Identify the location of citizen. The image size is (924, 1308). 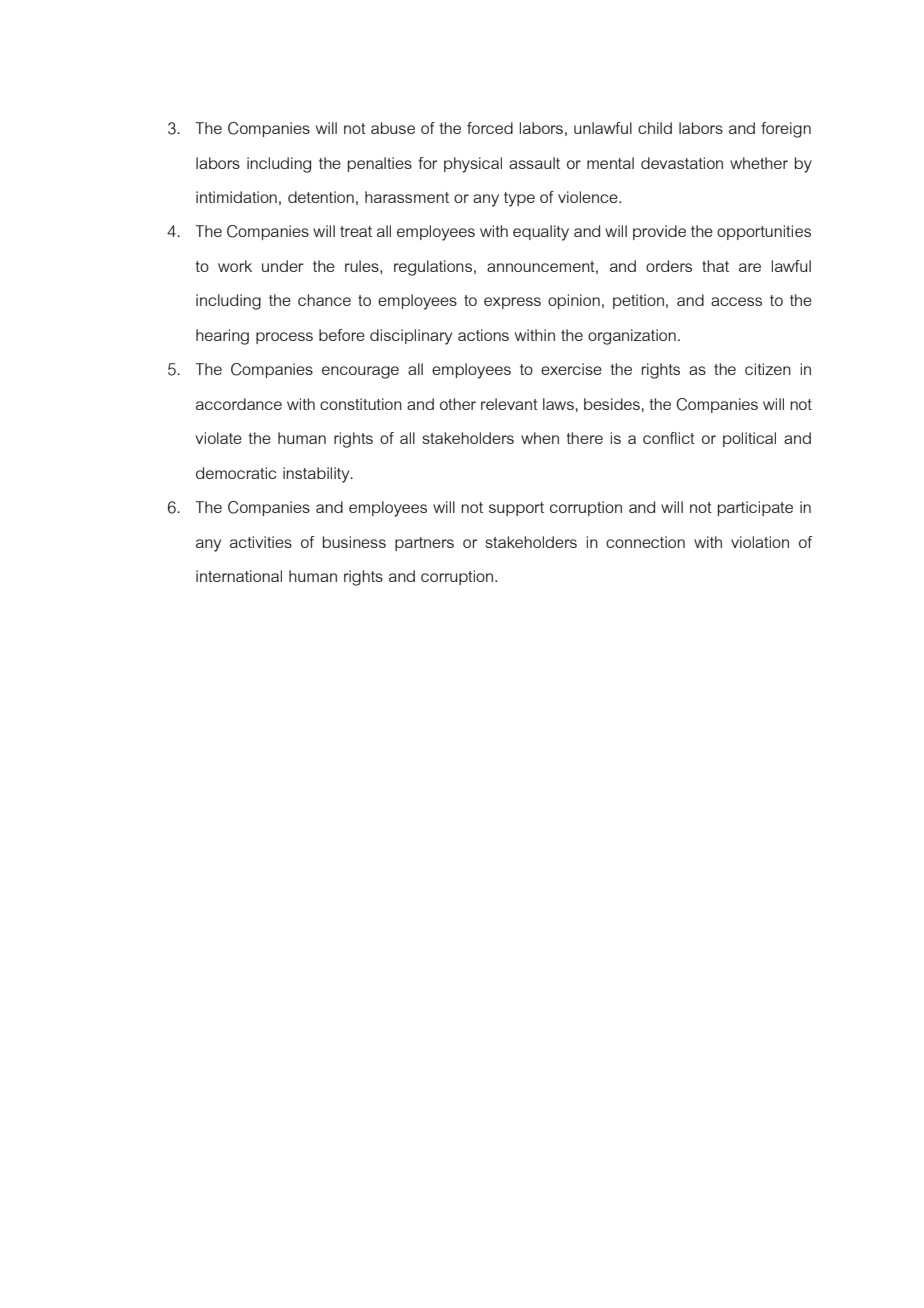
(768, 369).
